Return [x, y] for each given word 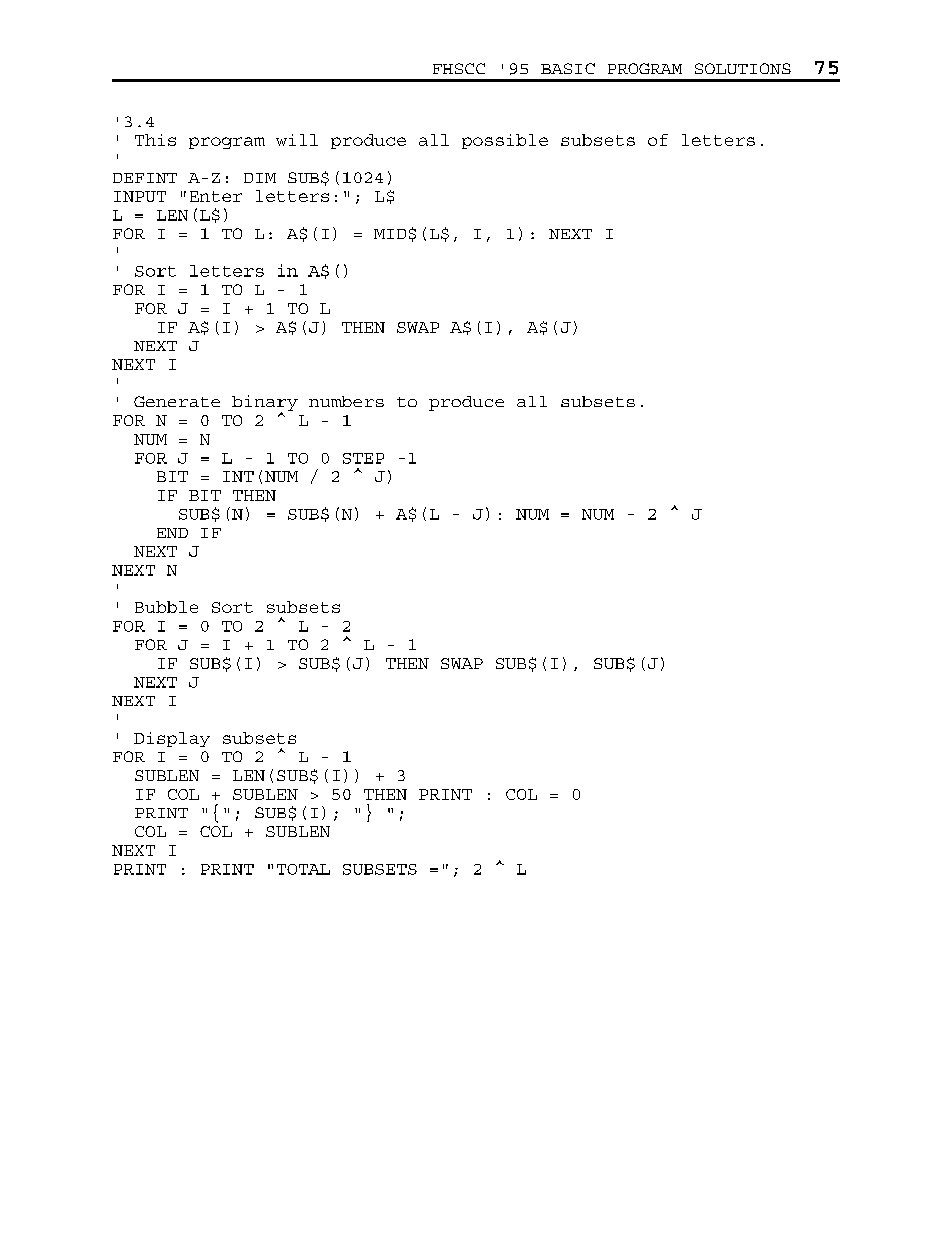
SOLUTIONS [743, 68]
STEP [363, 458]
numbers [346, 401]
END [172, 533]
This [155, 140]
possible [505, 141]
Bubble [166, 607]
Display [172, 739]
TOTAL [303, 869]
